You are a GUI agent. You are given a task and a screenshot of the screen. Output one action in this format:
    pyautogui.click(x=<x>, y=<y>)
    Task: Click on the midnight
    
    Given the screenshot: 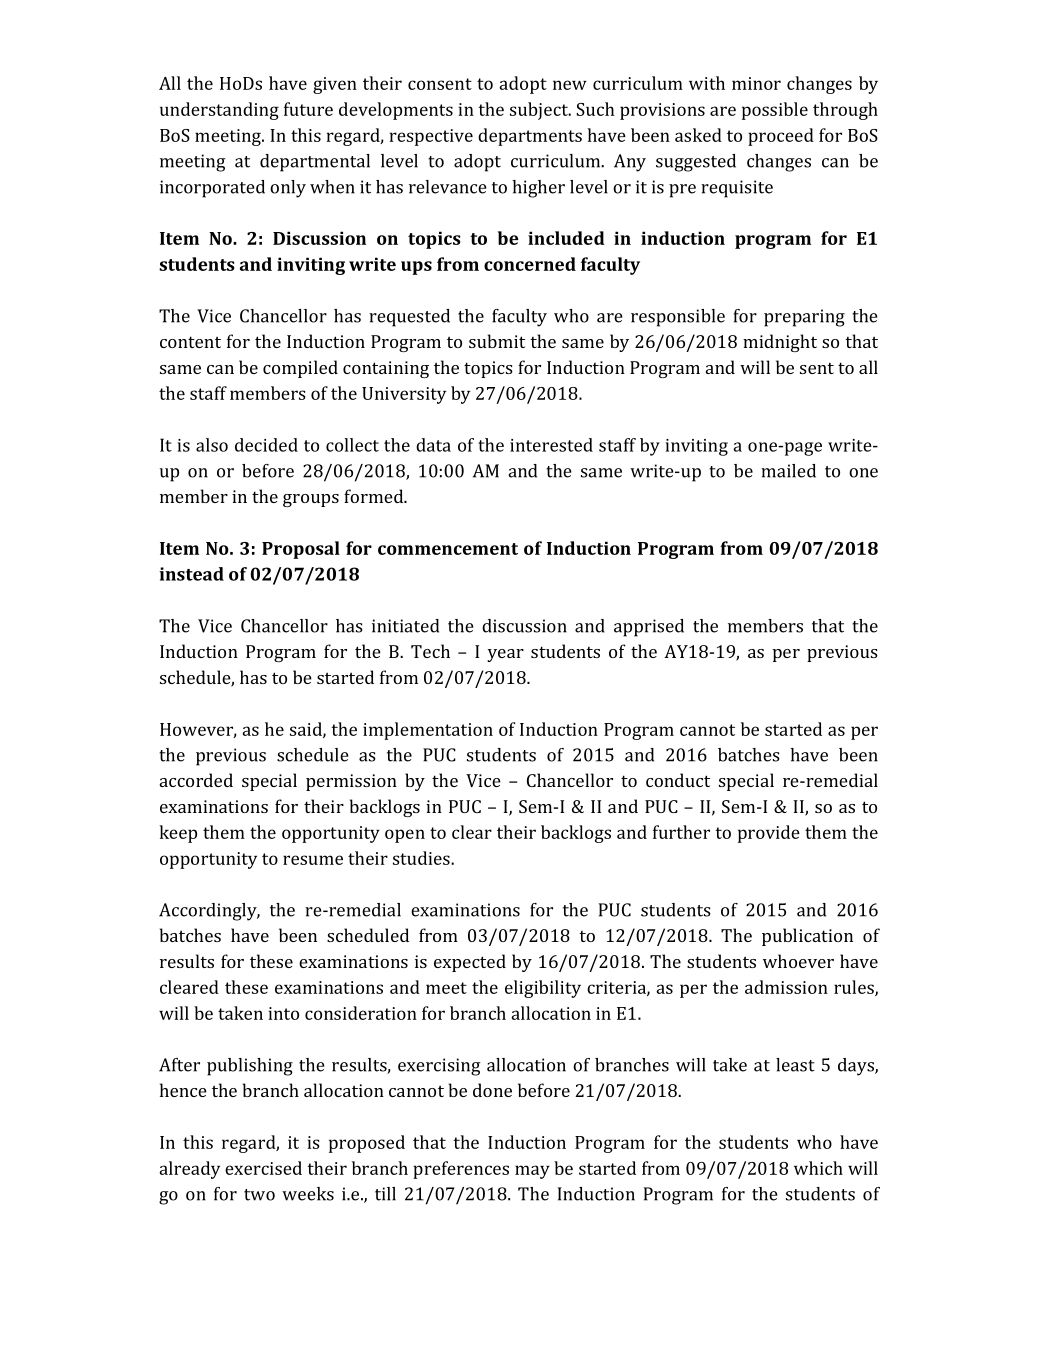 What is the action you would take?
    pyautogui.click(x=780, y=343)
